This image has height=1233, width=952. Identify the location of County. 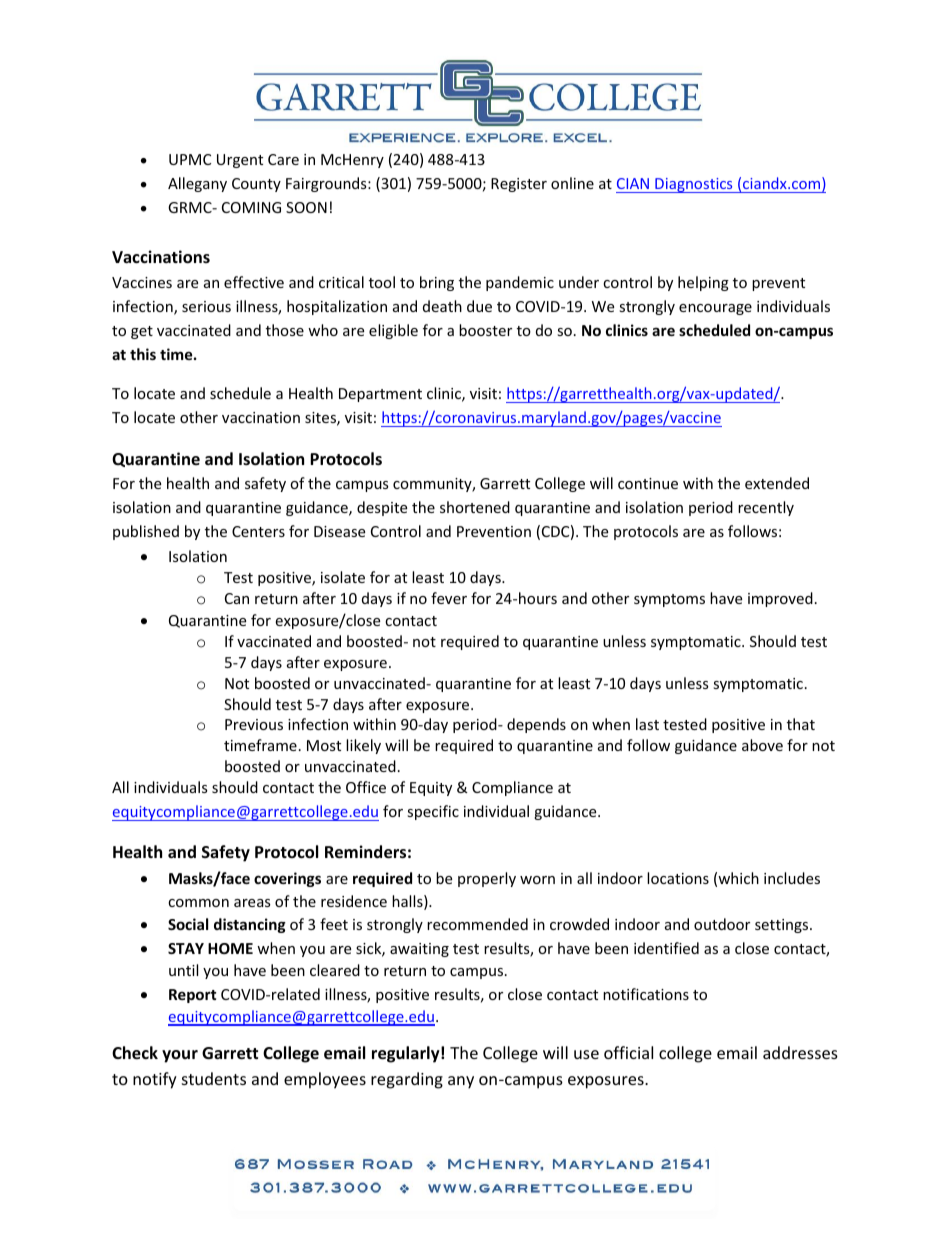
(256, 185).
